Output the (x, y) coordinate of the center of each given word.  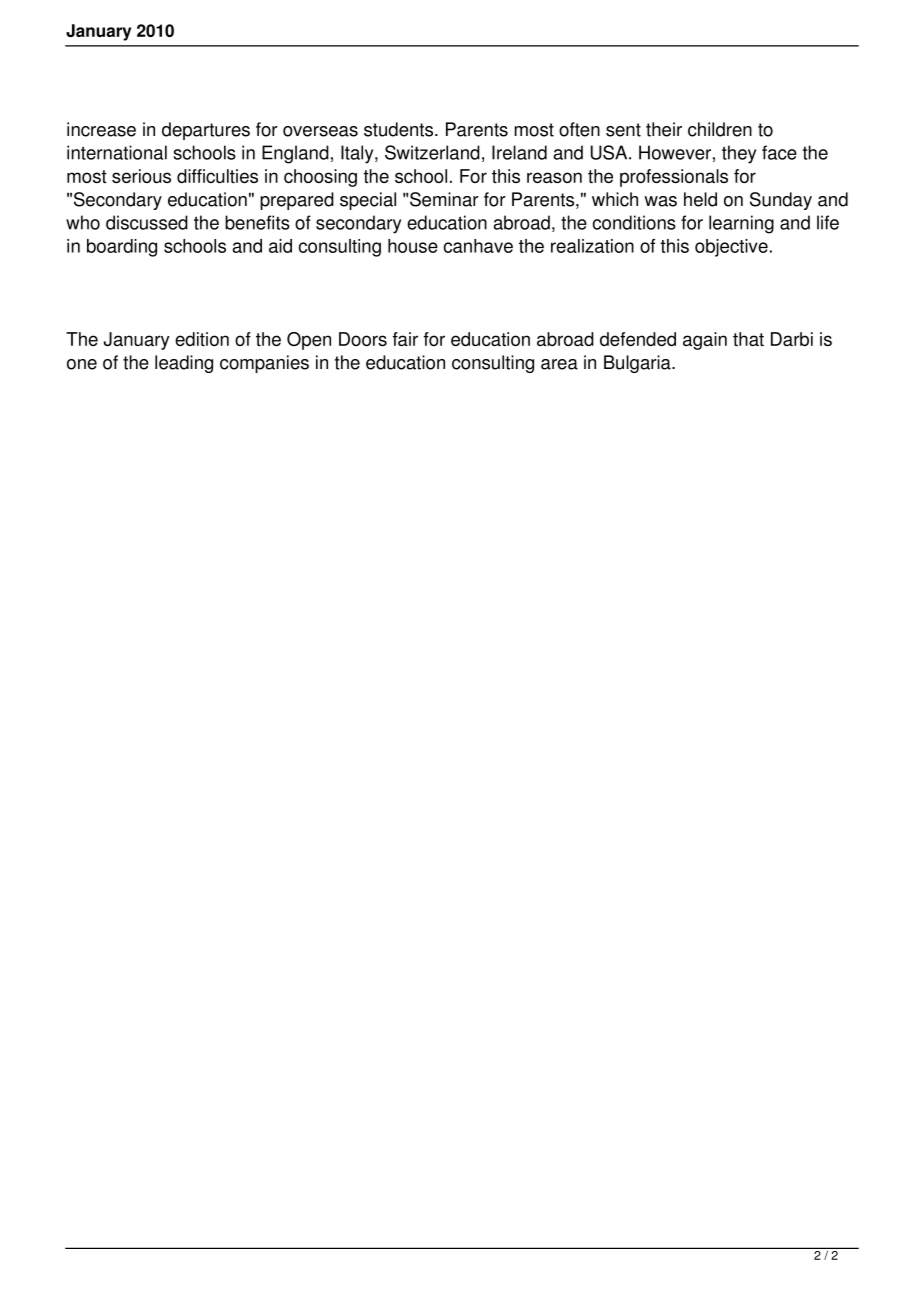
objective (731, 248)
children (720, 129)
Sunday (781, 201)
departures (206, 131)
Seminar (444, 199)
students (400, 129)
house (413, 246)
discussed (147, 222)
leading (184, 364)
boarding (122, 248)
